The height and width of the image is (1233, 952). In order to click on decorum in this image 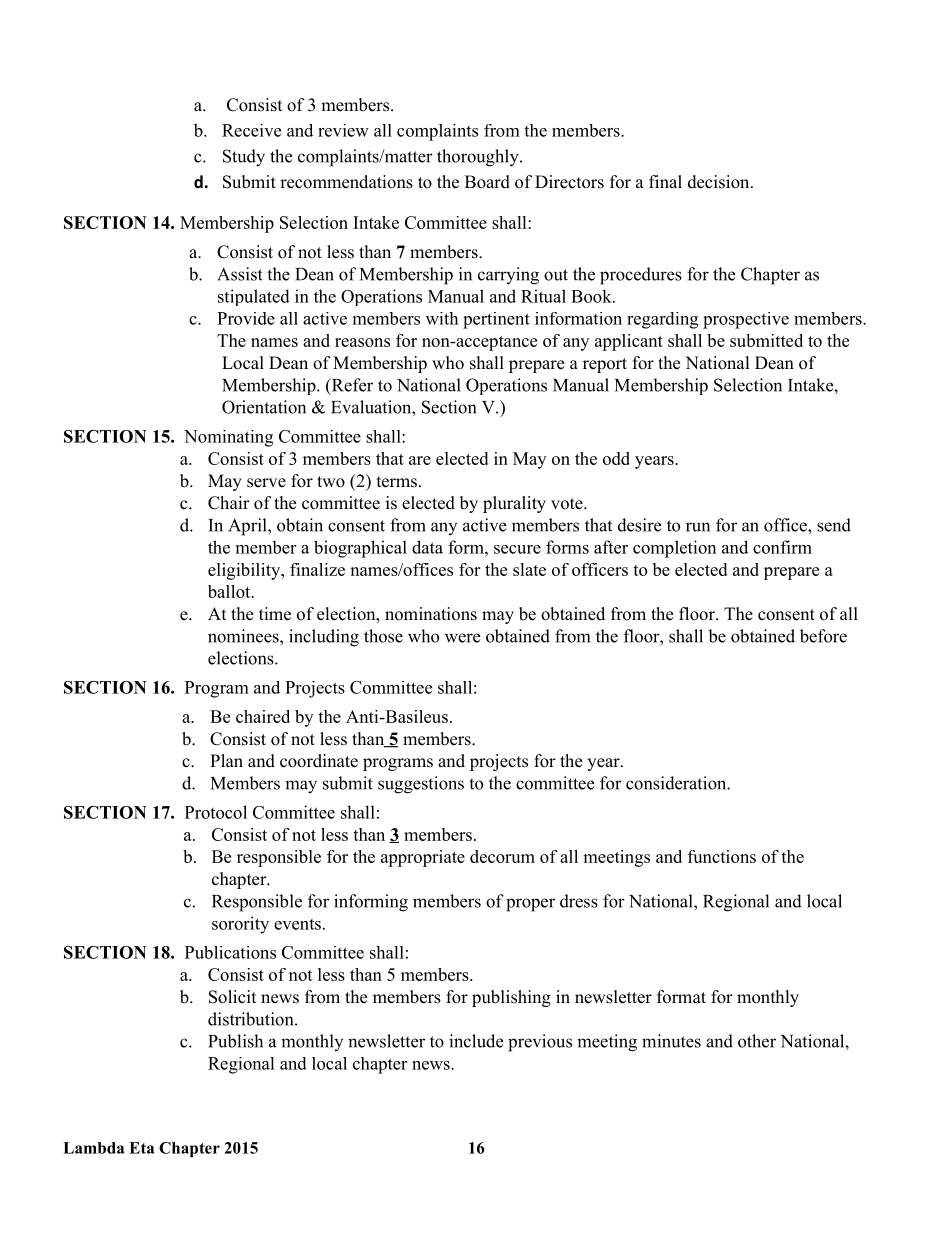, I will do `click(502, 856)`.
